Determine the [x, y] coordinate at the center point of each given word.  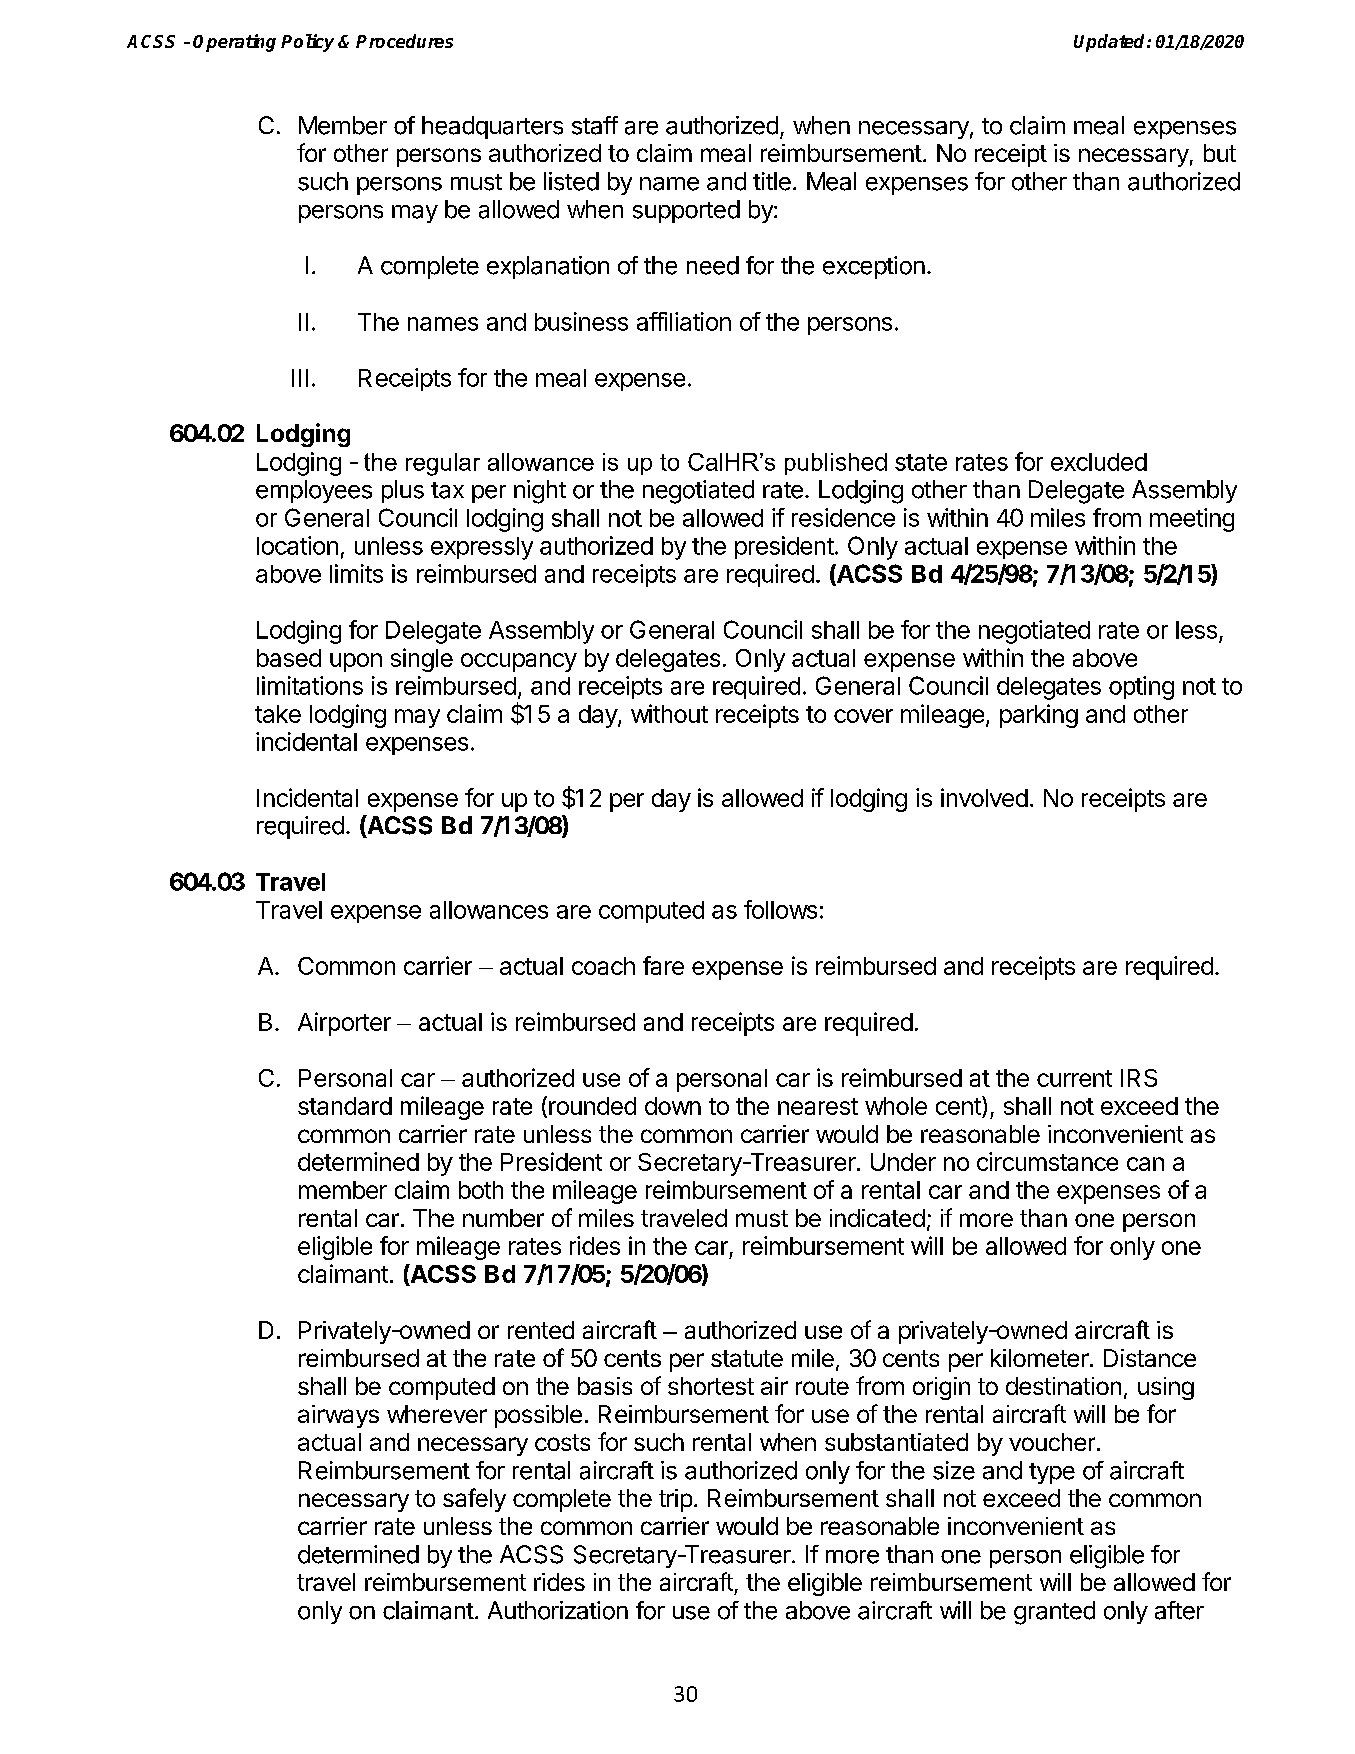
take [278, 714]
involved [984, 797]
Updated [1111, 43]
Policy [307, 43]
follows [780, 909]
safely [474, 1500]
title [772, 181]
